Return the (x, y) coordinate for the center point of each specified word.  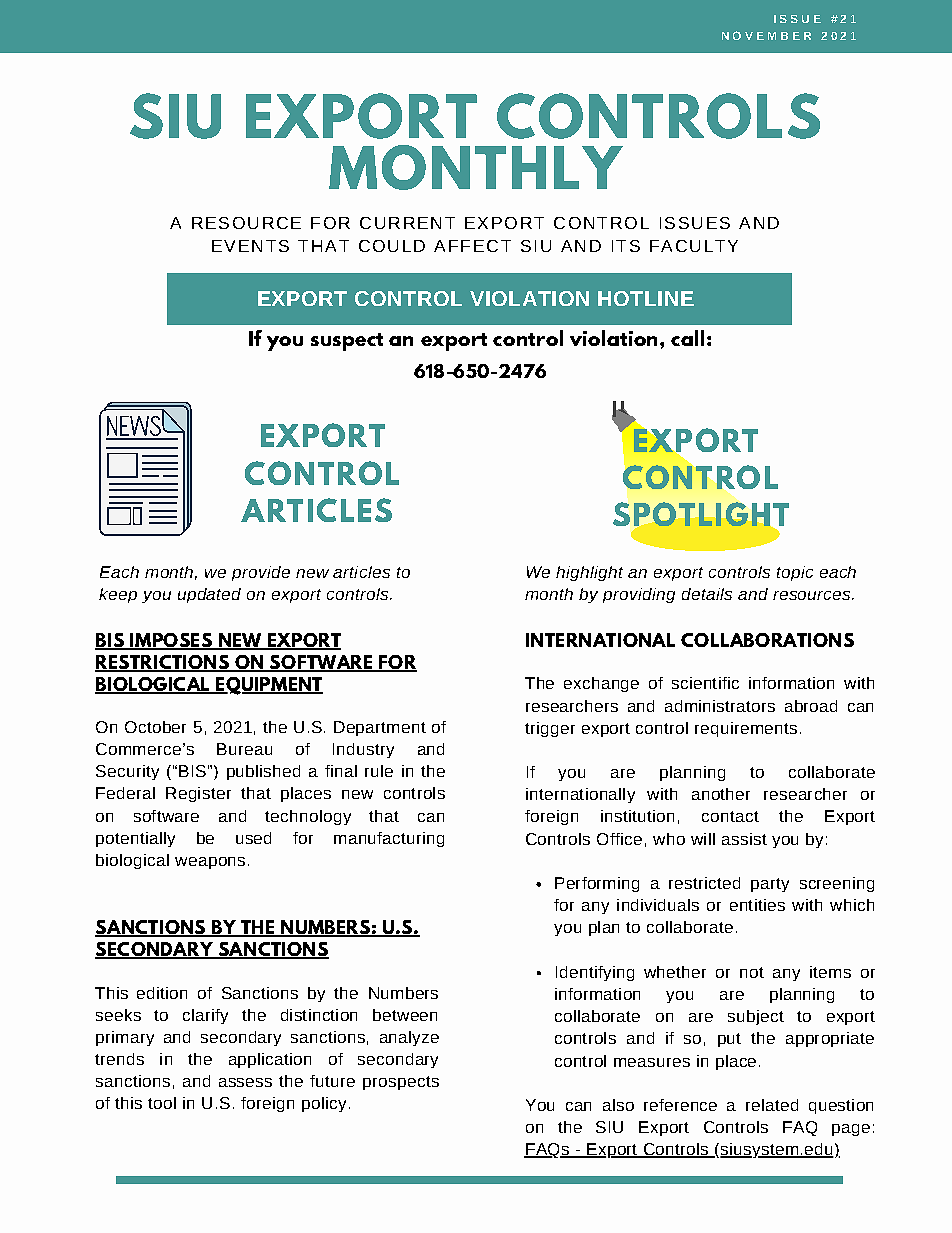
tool (162, 1103)
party (770, 885)
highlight (589, 573)
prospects (401, 1083)
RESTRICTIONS (163, 663)
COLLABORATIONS (767, 640)
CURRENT (407, 223)
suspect (347, 342)
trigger (550, 729)
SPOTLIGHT (701, 514)
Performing (597, 884)
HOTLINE (646, 298)
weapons (210, 863)
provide (261, 573)
